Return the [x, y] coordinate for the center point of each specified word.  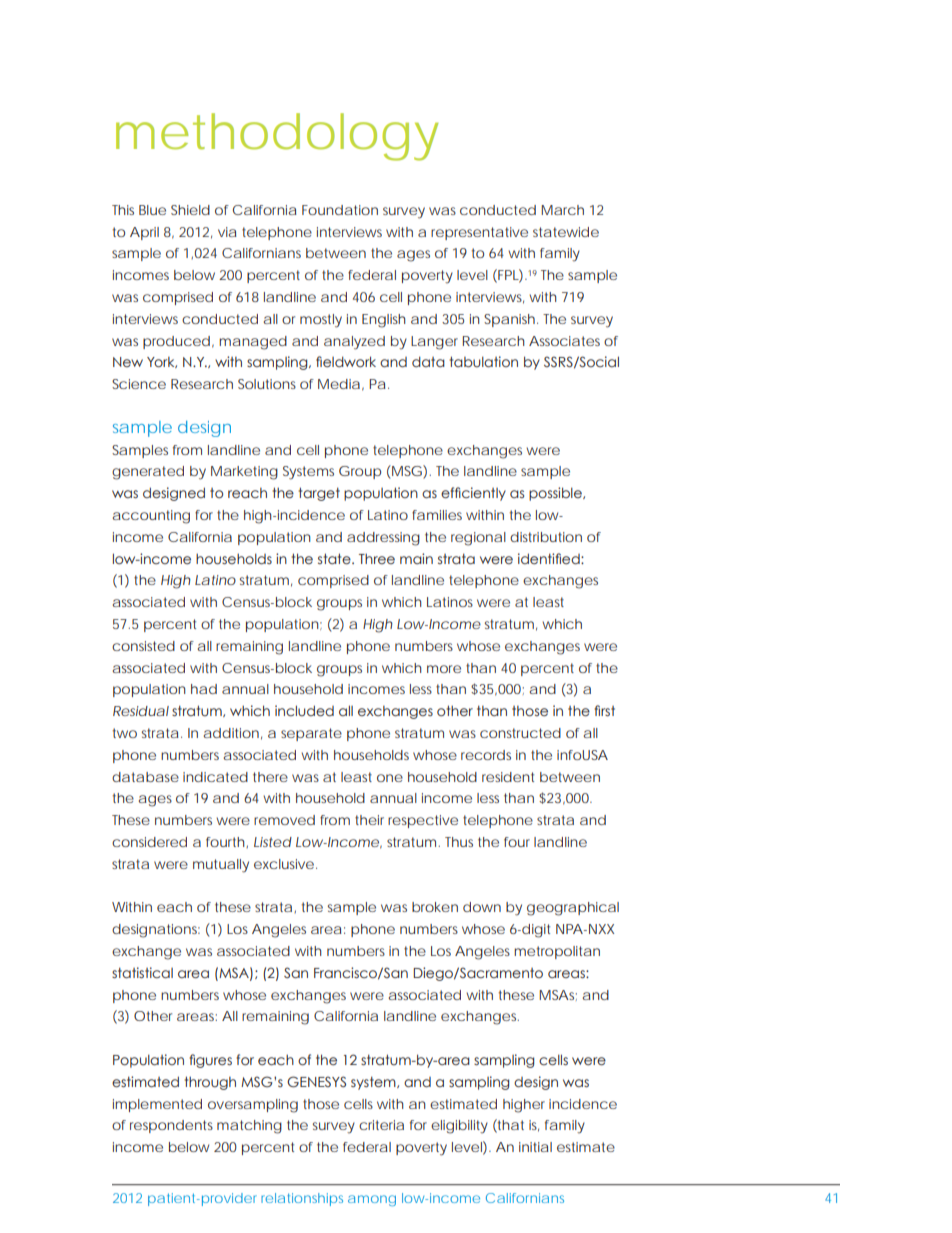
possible [556, 494]
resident [508, 777]
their [369, 820]
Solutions [267, 384]
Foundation [340, 210]
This [123, 210]
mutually [221, 866]
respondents [171, 1126]
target [319, 494]
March [562, 210]
